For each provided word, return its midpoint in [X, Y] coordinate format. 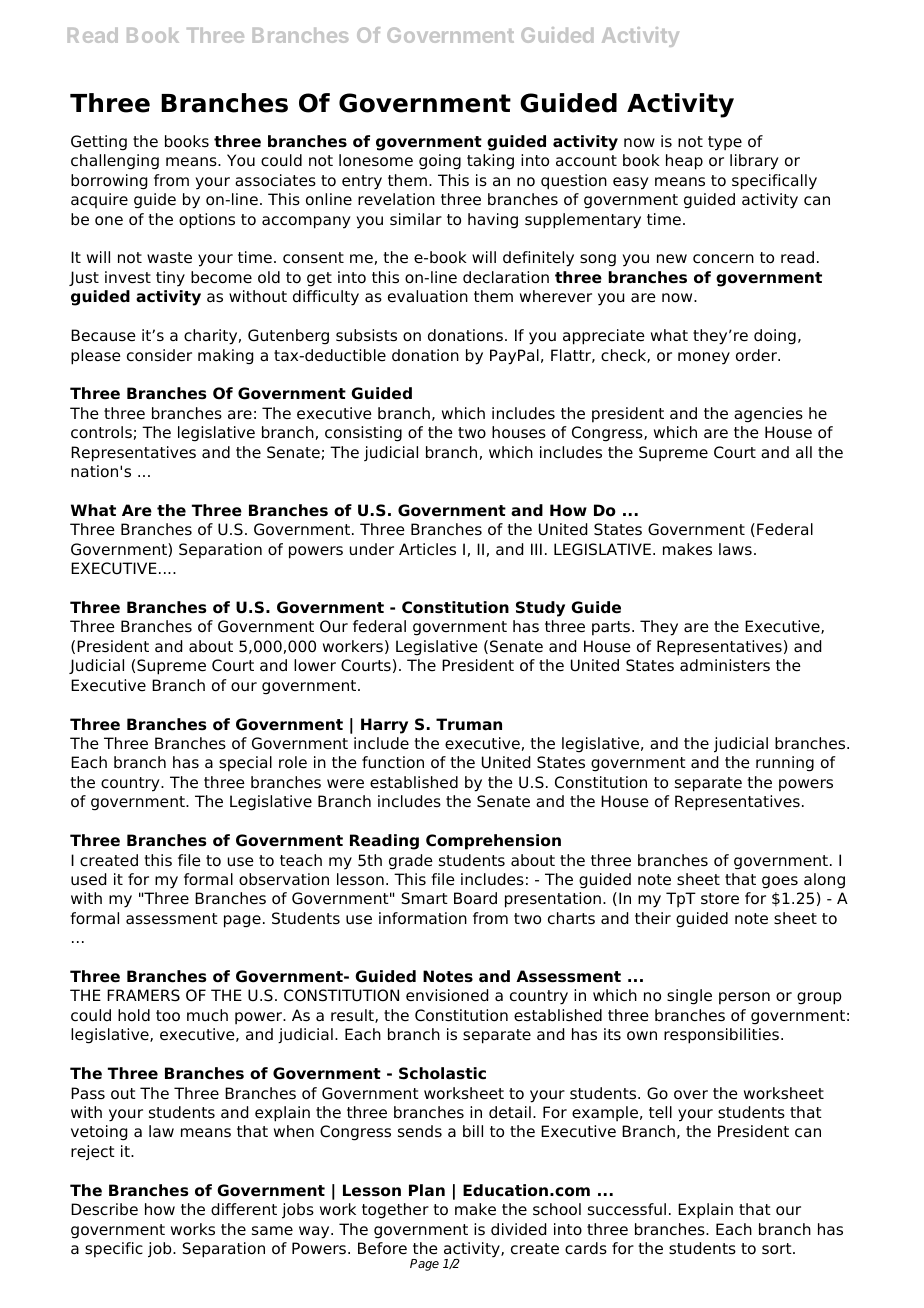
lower [315, 665]
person [744, 998]
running [785, 764]
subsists [366, 335]
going [440, 162]
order [757, 355]
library [754, 162]
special [245, 764]
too [168, 1016]
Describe [104, 1209]
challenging [115, 162]
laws [735, 549]
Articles [427, 549]
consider [159, 355]
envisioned [447, 995]
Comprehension [493, 842]
